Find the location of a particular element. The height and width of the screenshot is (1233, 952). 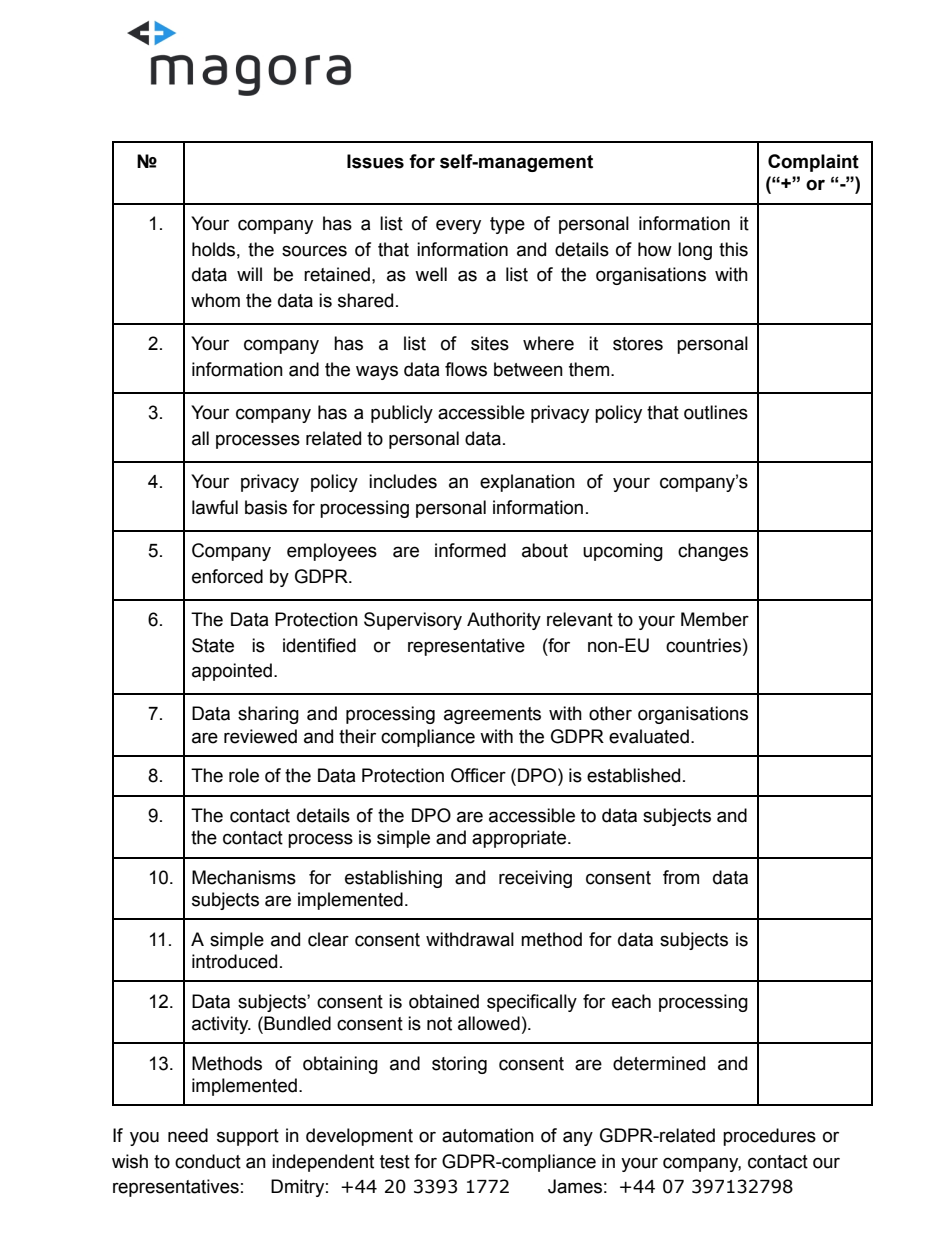

countries is located at coordinates (703, 645).
